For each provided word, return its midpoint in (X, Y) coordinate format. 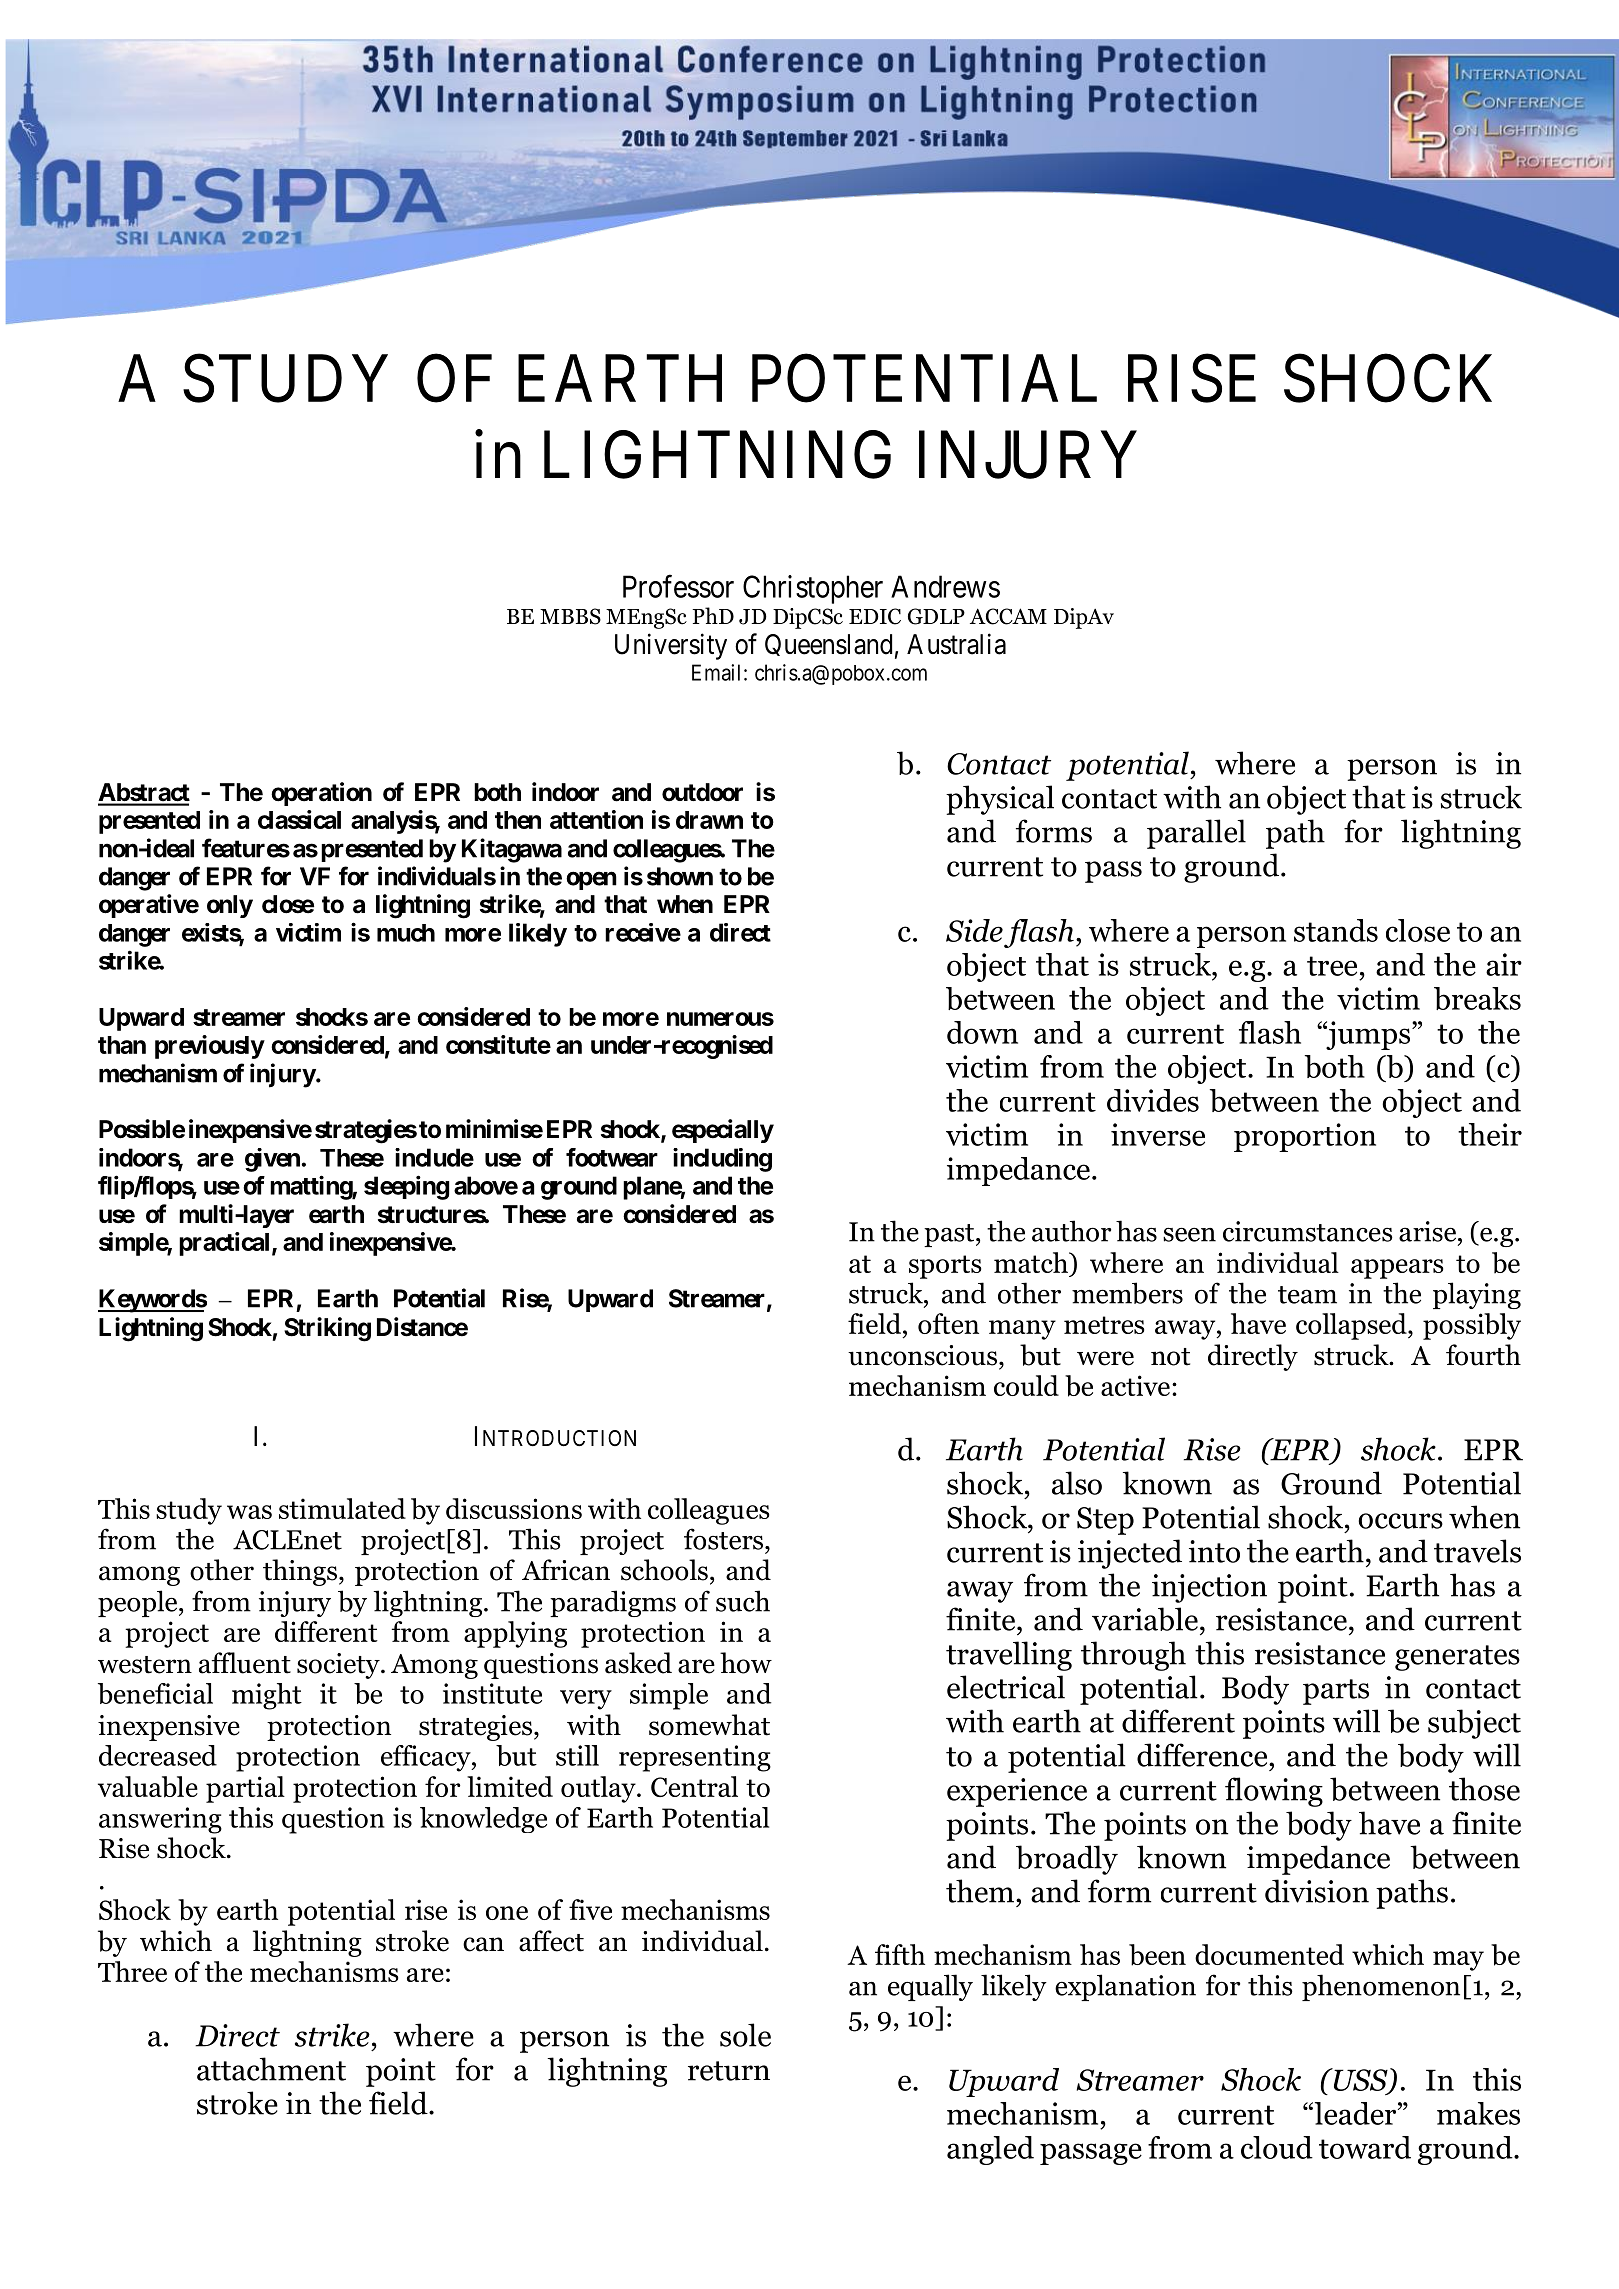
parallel (1196, 834)
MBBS (570, 616)
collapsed (1352, 1326)
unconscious (922, 1355)
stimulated (342, 1508)
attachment (271, 2069)
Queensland (828, 645)
